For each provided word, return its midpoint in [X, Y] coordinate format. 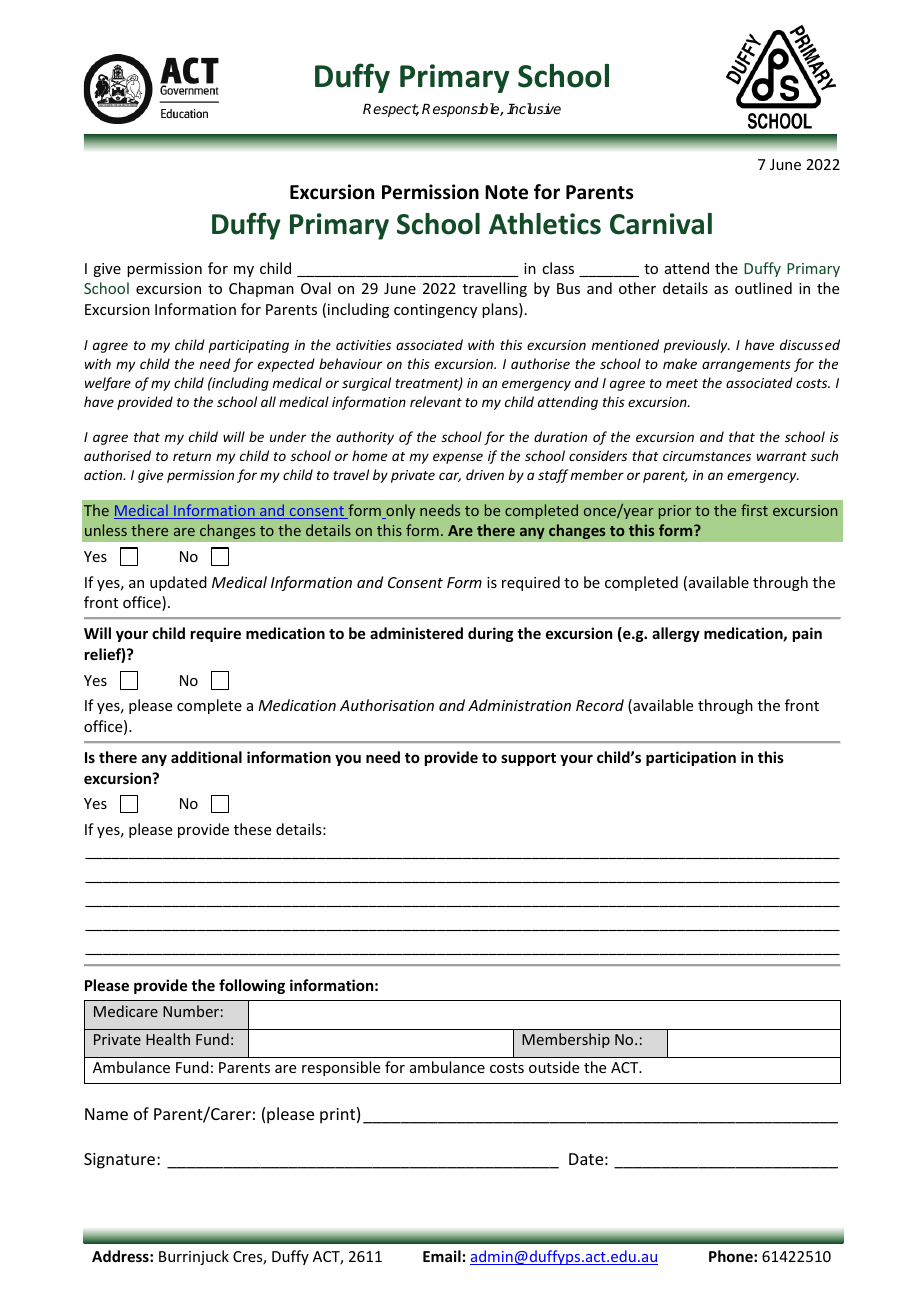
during [491, 634]
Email [442, 1256]
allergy [676, 634]
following [252, 986]
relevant [436, 401]
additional [206, 757]
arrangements [746, 366]
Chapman [261, 289]
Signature [121, 1161]
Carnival [661, 224]
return [192, 456]
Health [168, 1039]
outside [554, 1067]
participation [691, 758]
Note [506, 192]
